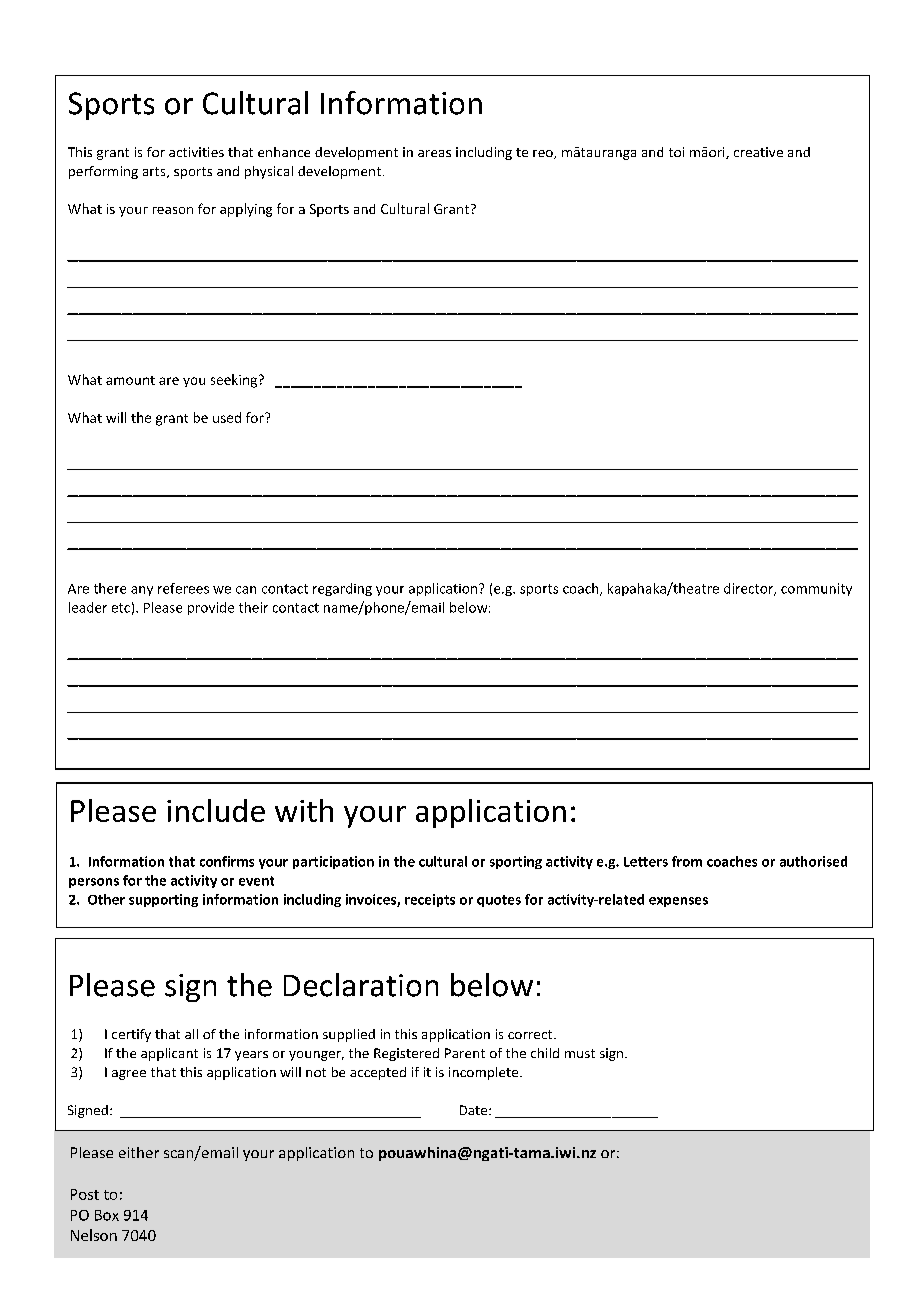 The image size is (924, 1308). I want to click on Date, so click(475, 1110).
